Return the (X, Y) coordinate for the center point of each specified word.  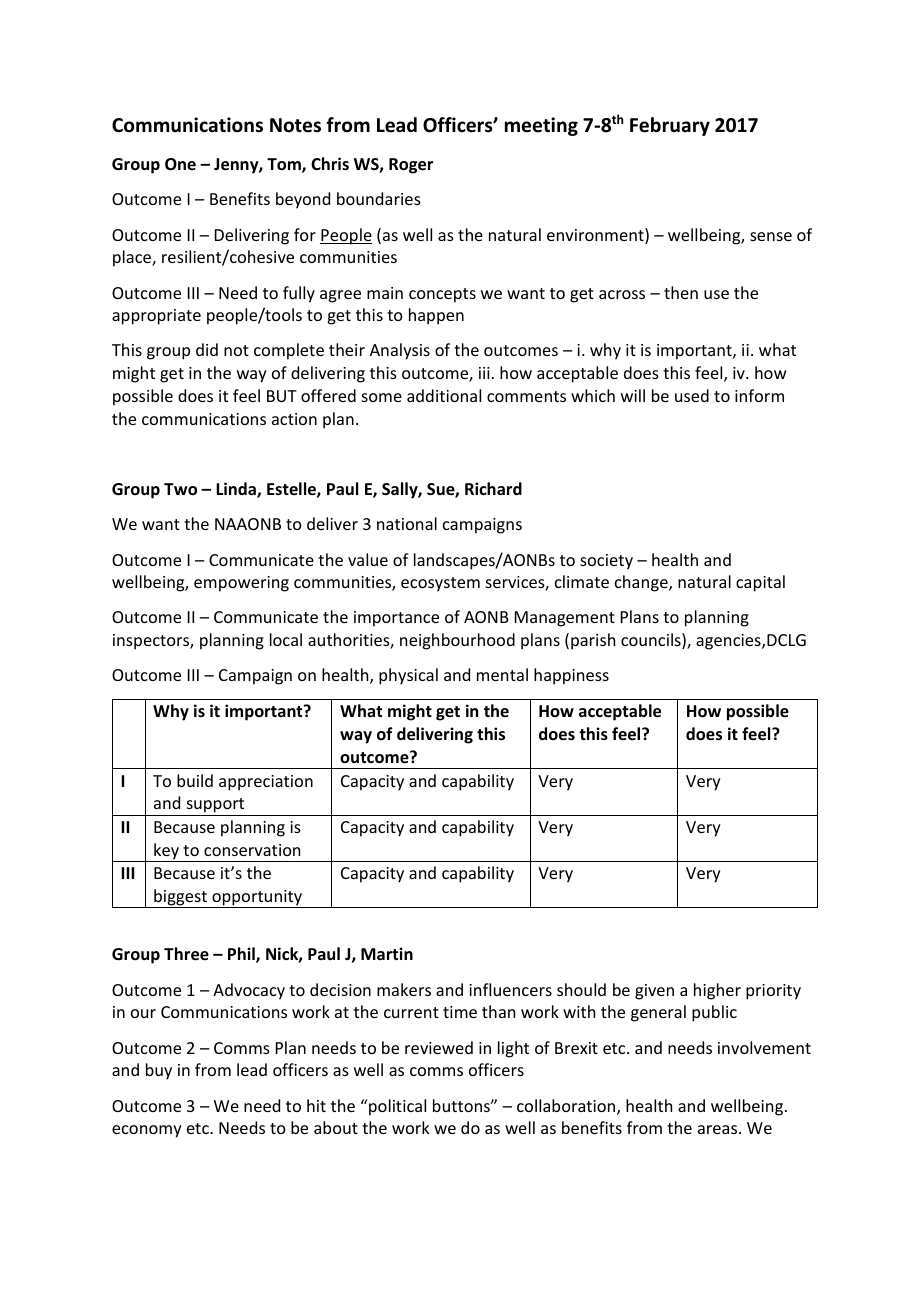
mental (502, 674)
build (195, 780)
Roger (411, 166)
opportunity (257, 899)
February (670, 126)
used (692, 395)
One (180, 164)
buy (159, 1071)
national (407, 523)
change (642, 583)
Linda (237, 490)
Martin (387, 953)
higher (717, 991)
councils (652, 641)
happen (436, 316)
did (207, 349)
